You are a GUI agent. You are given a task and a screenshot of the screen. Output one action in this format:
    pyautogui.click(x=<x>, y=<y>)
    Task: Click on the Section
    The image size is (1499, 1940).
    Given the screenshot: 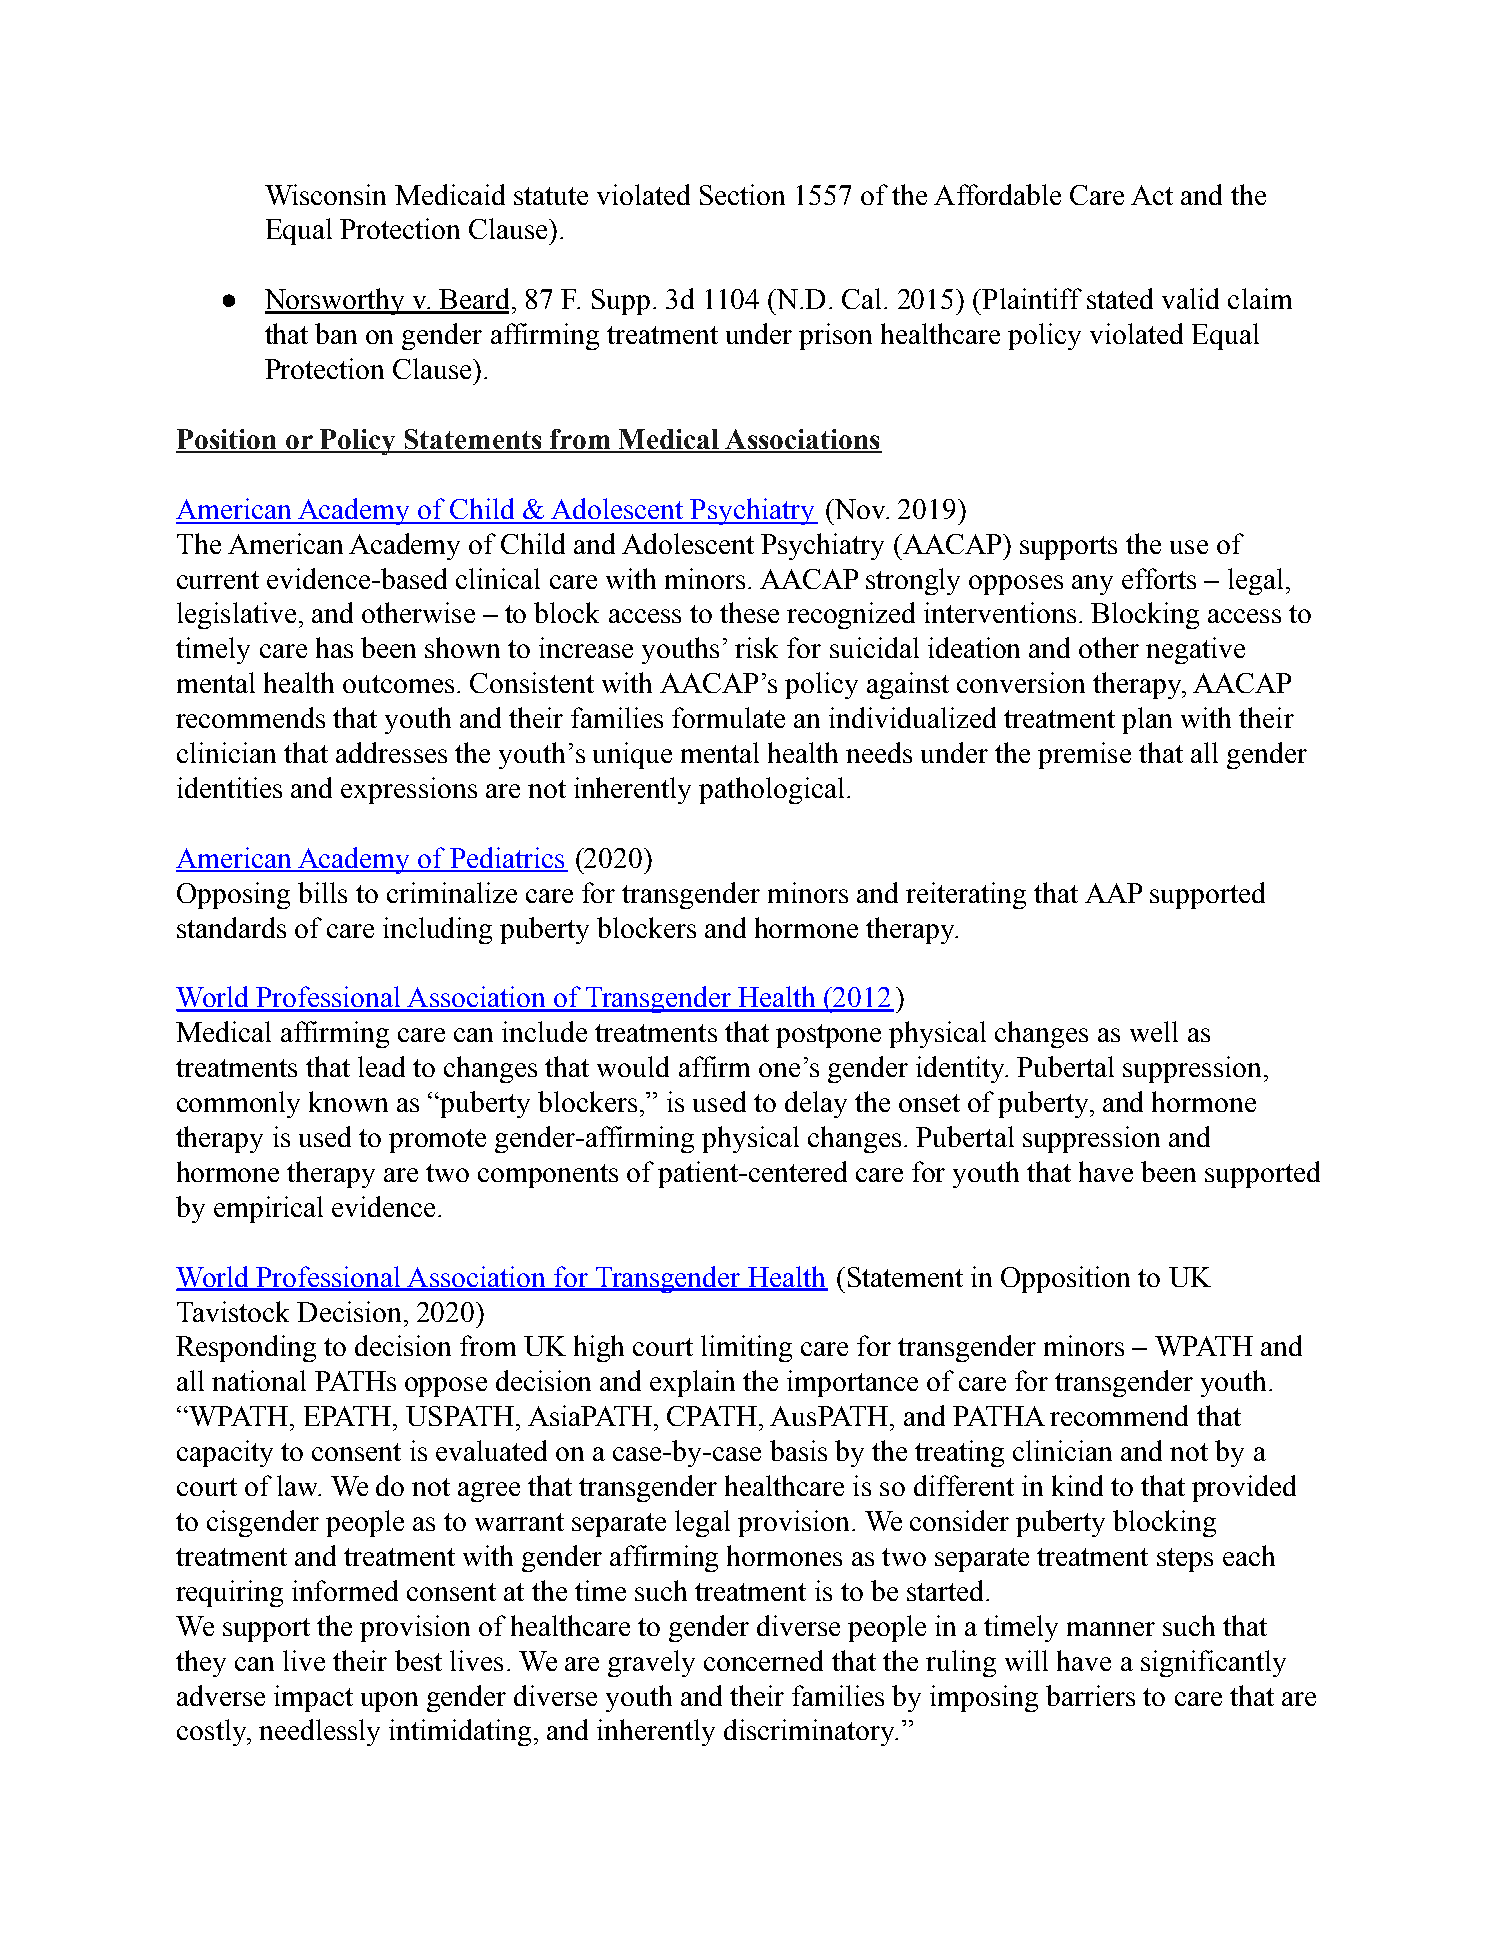 What is the action you would take?
    pyautogui.click(x=742, y=194)
